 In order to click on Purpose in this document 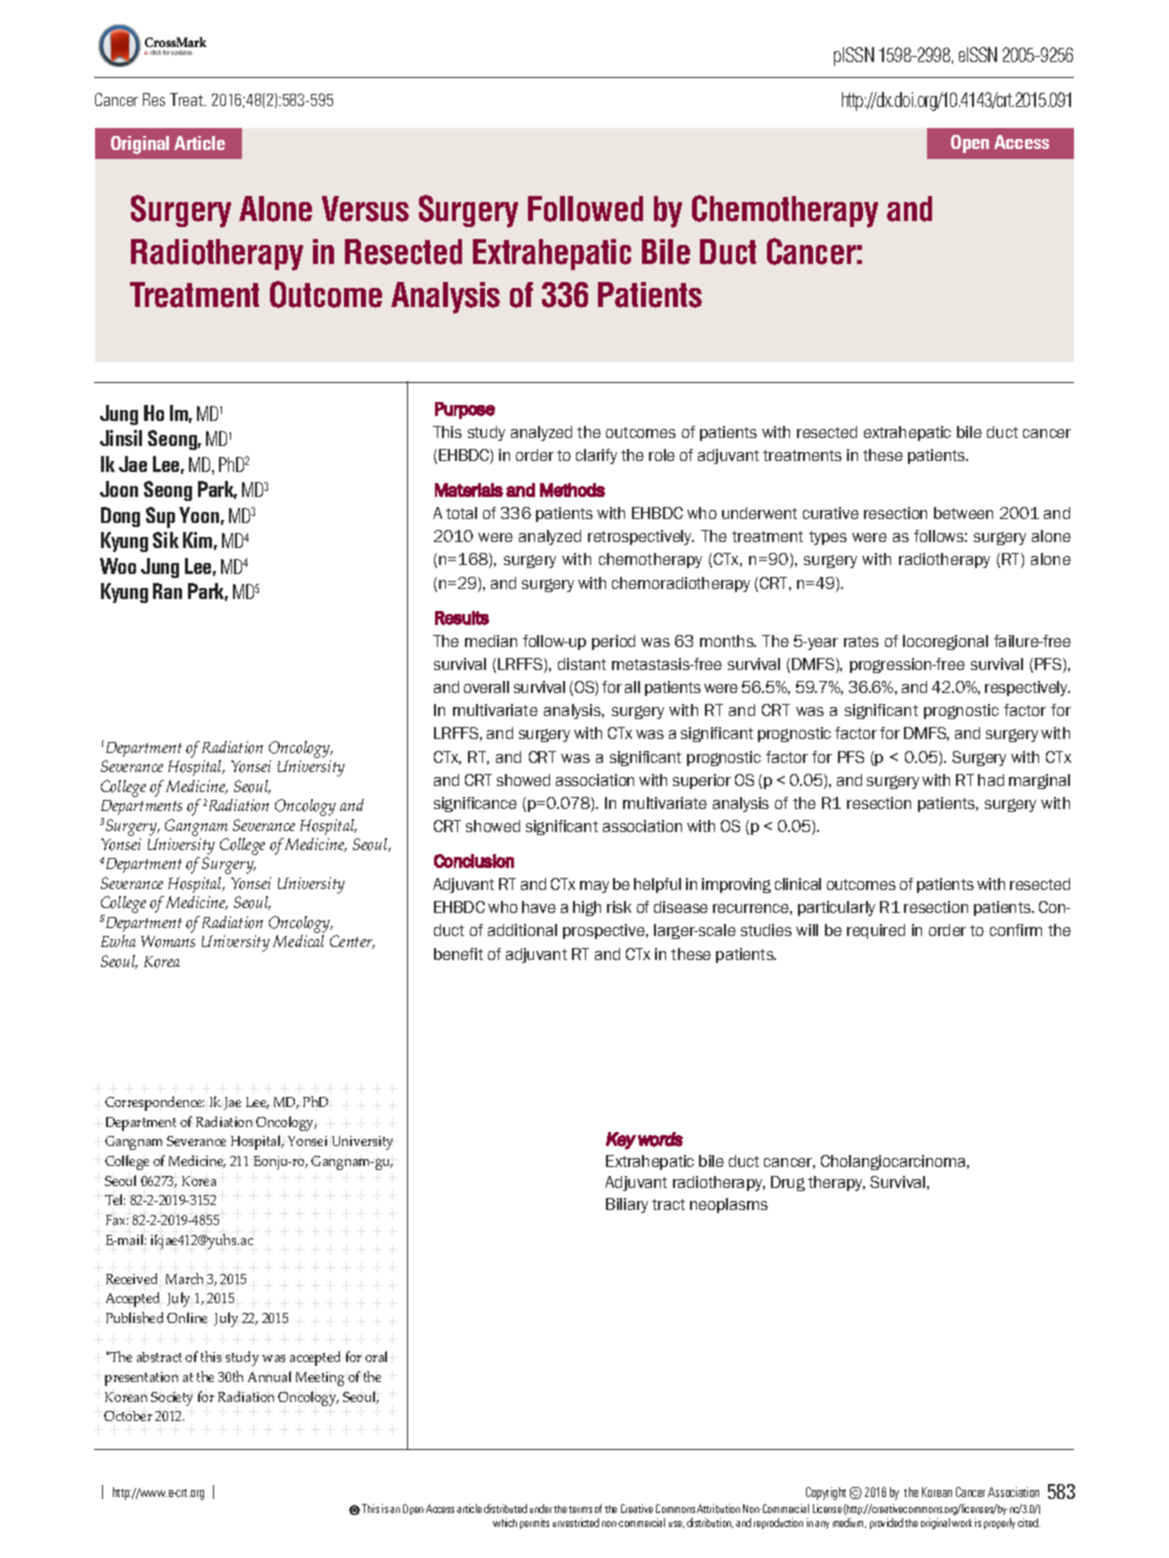, I will do `click(465, 410)`.
